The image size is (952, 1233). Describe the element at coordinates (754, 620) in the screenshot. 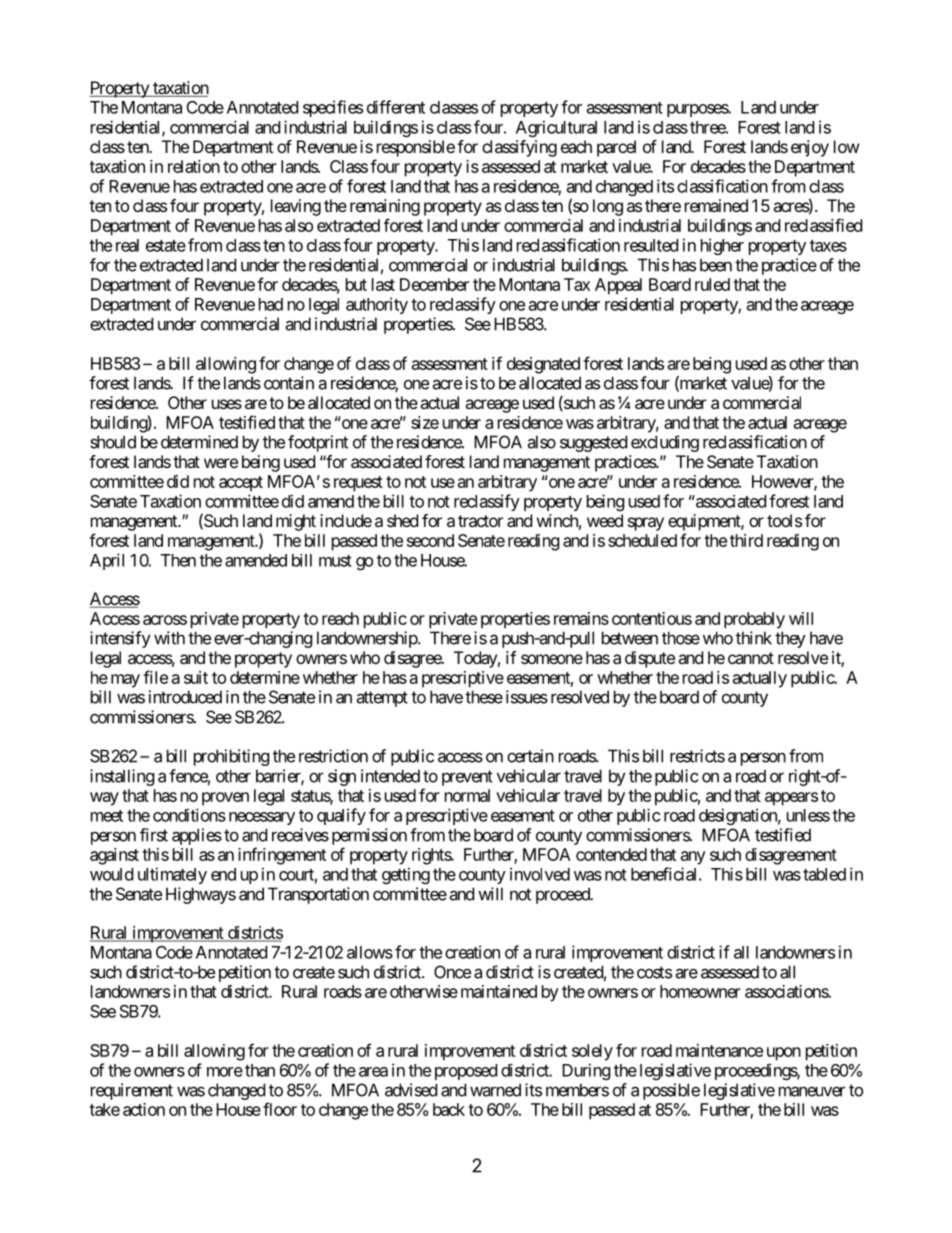

I see `probably` at that location.
